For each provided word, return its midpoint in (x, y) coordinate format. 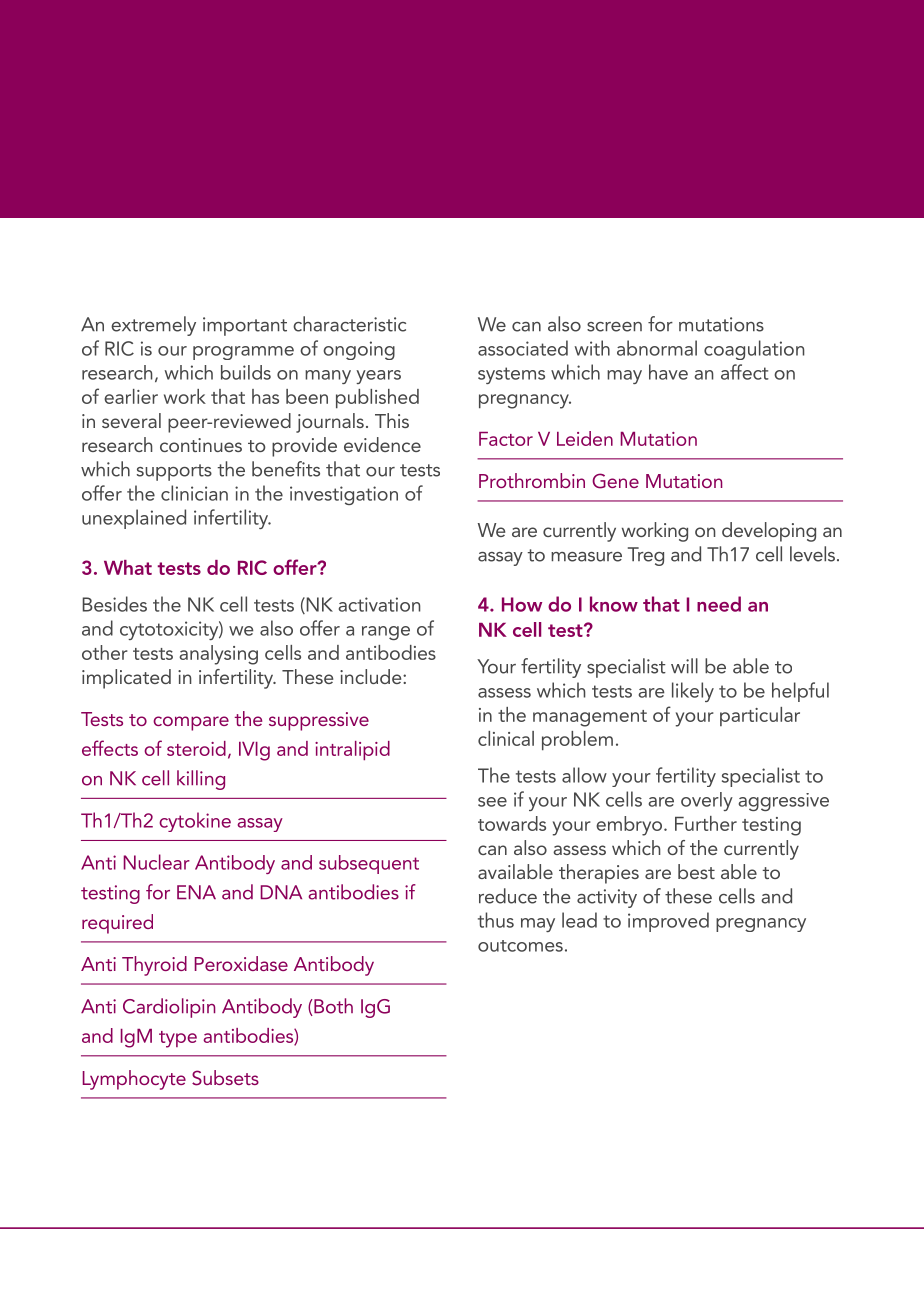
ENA (196, 892)
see (492, 802)
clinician (194, 493)
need (719, 604)
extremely (153, 326)
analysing (218, 655)
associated (523, 348)
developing (769, 532)
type (178, 1039)
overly (707, 801)
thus (496, 920)
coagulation (754, 350)
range (386, 633)
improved (668, 922)
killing (201, 780)
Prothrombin (532, 480)
